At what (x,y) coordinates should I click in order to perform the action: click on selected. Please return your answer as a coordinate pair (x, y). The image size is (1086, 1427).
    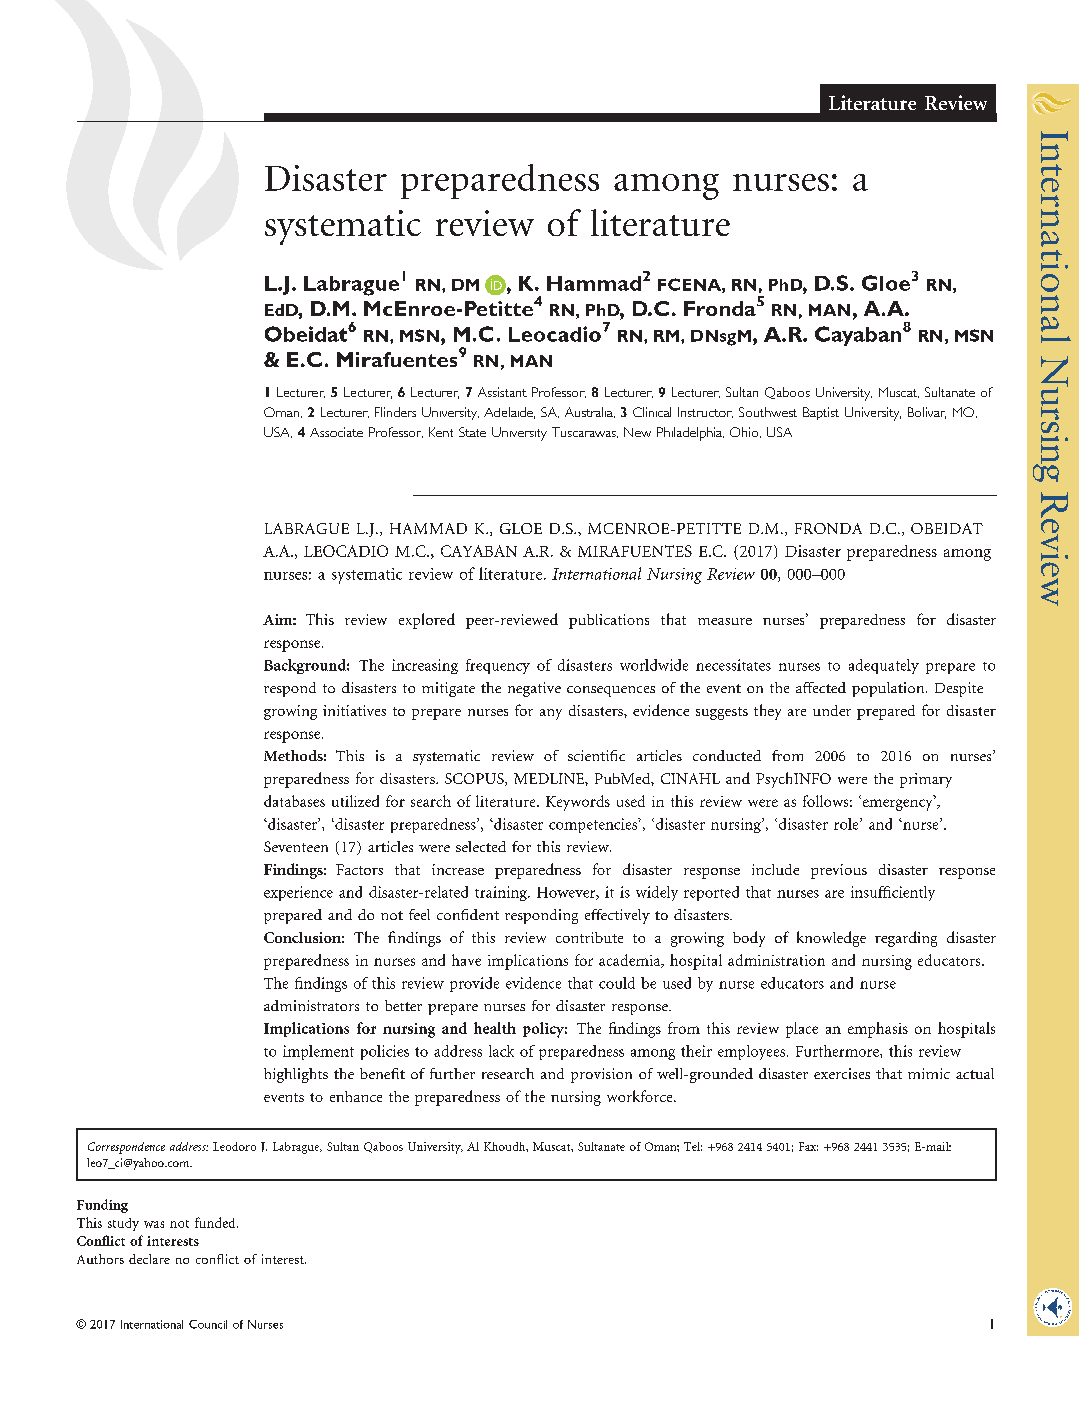
    Looking at the image, I should click on (481, 846).
